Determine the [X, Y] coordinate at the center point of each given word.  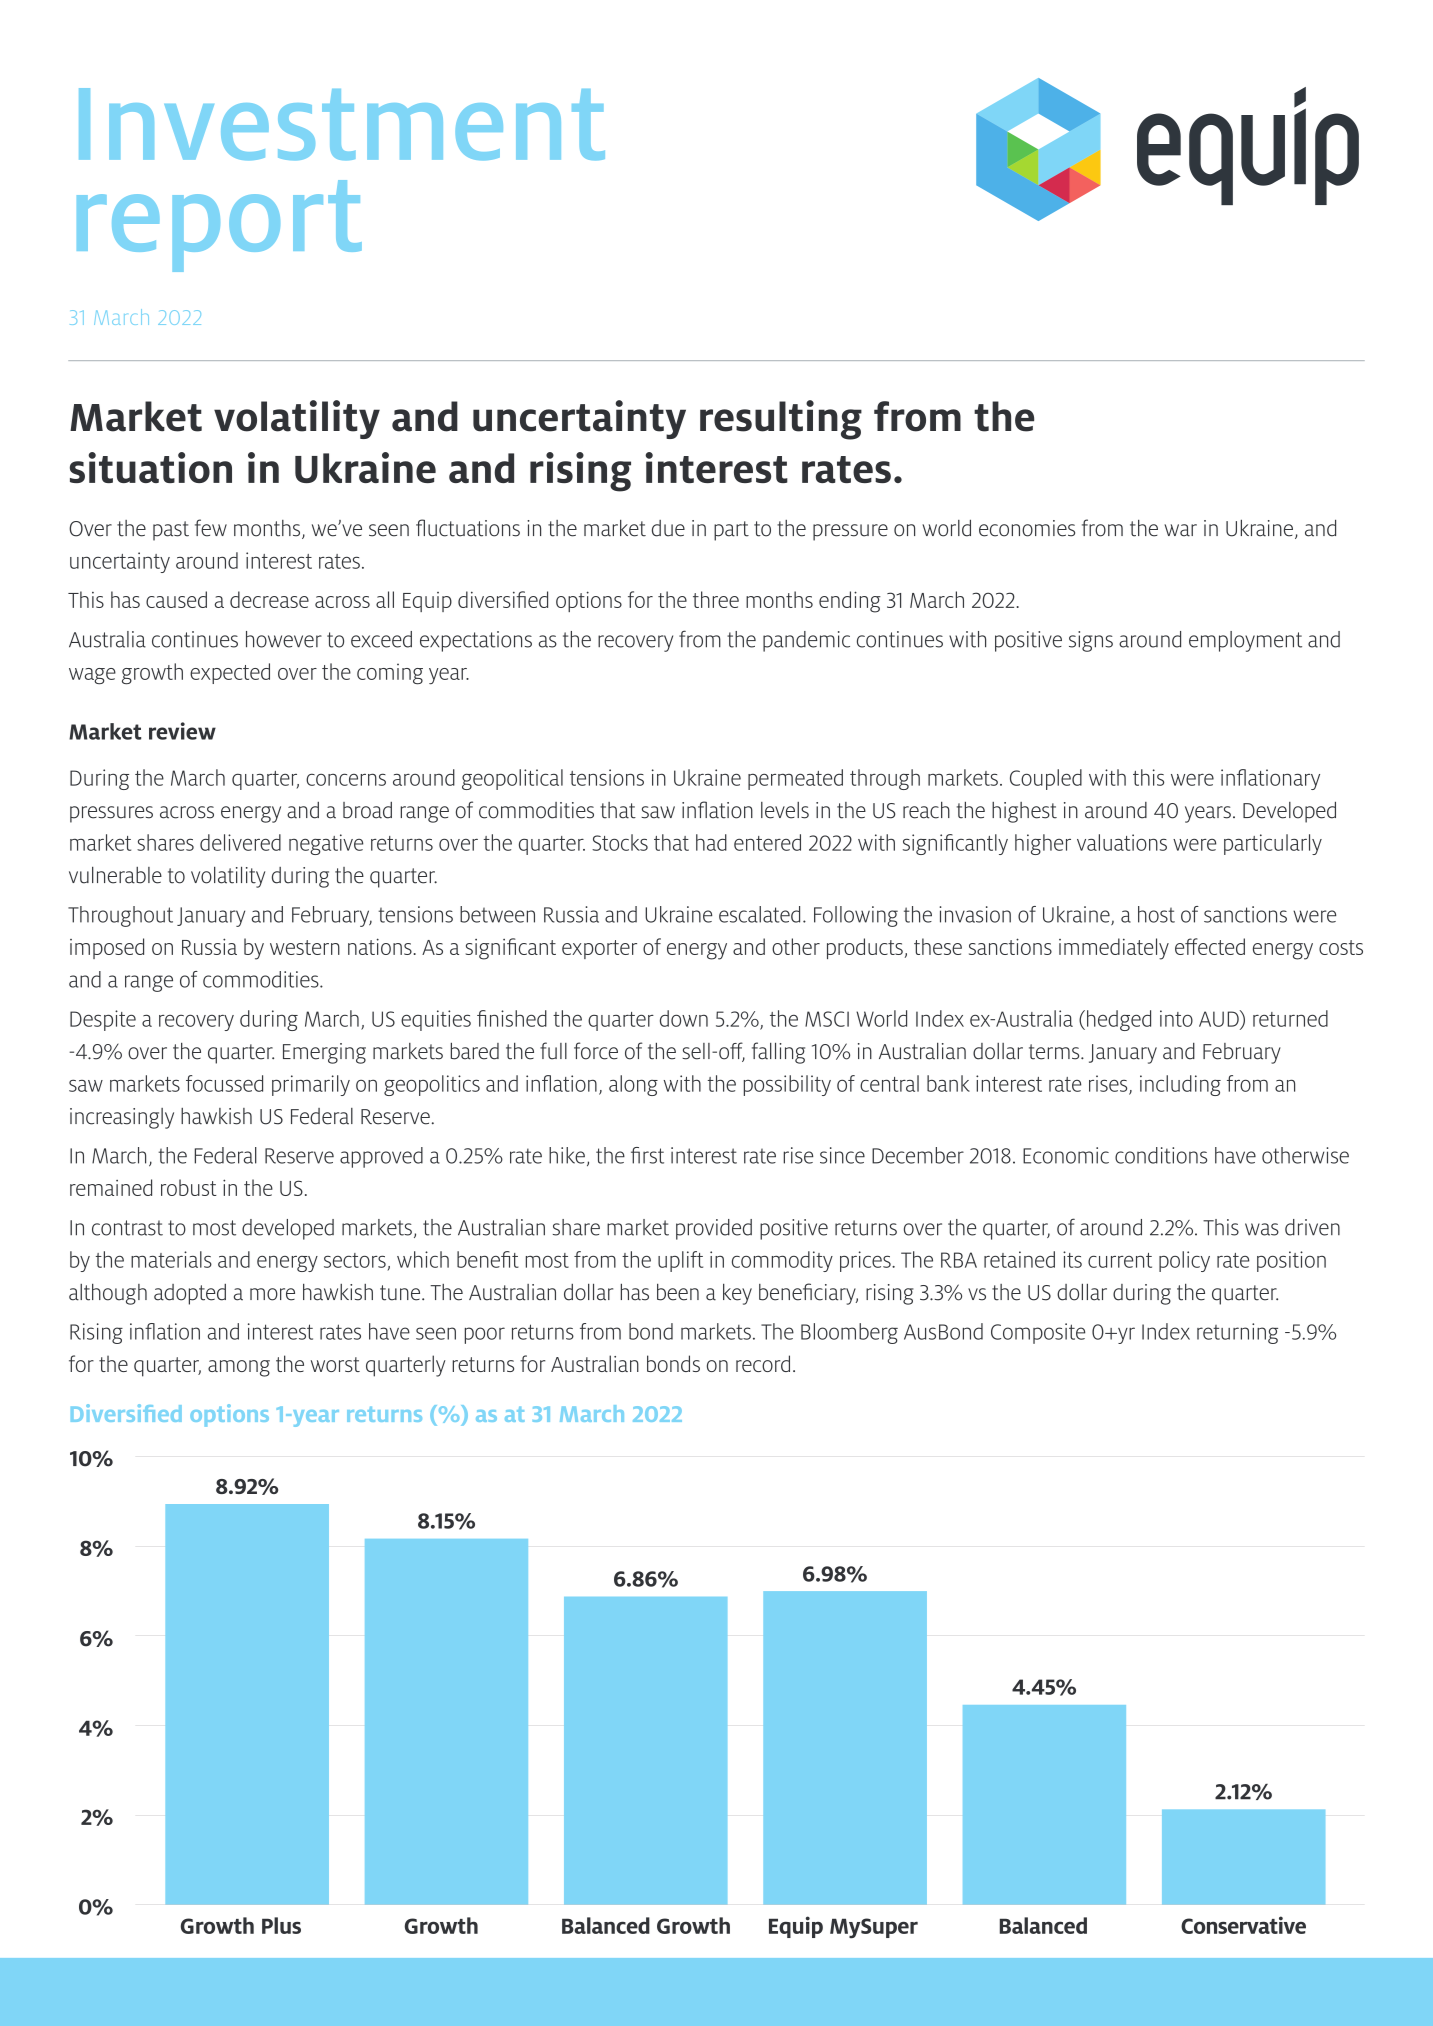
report [219, 226]
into [1176, 1018]
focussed [224, 1083]
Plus [281, 1925]
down [684, 1018]
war [1180, 530]
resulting [781, 420]
